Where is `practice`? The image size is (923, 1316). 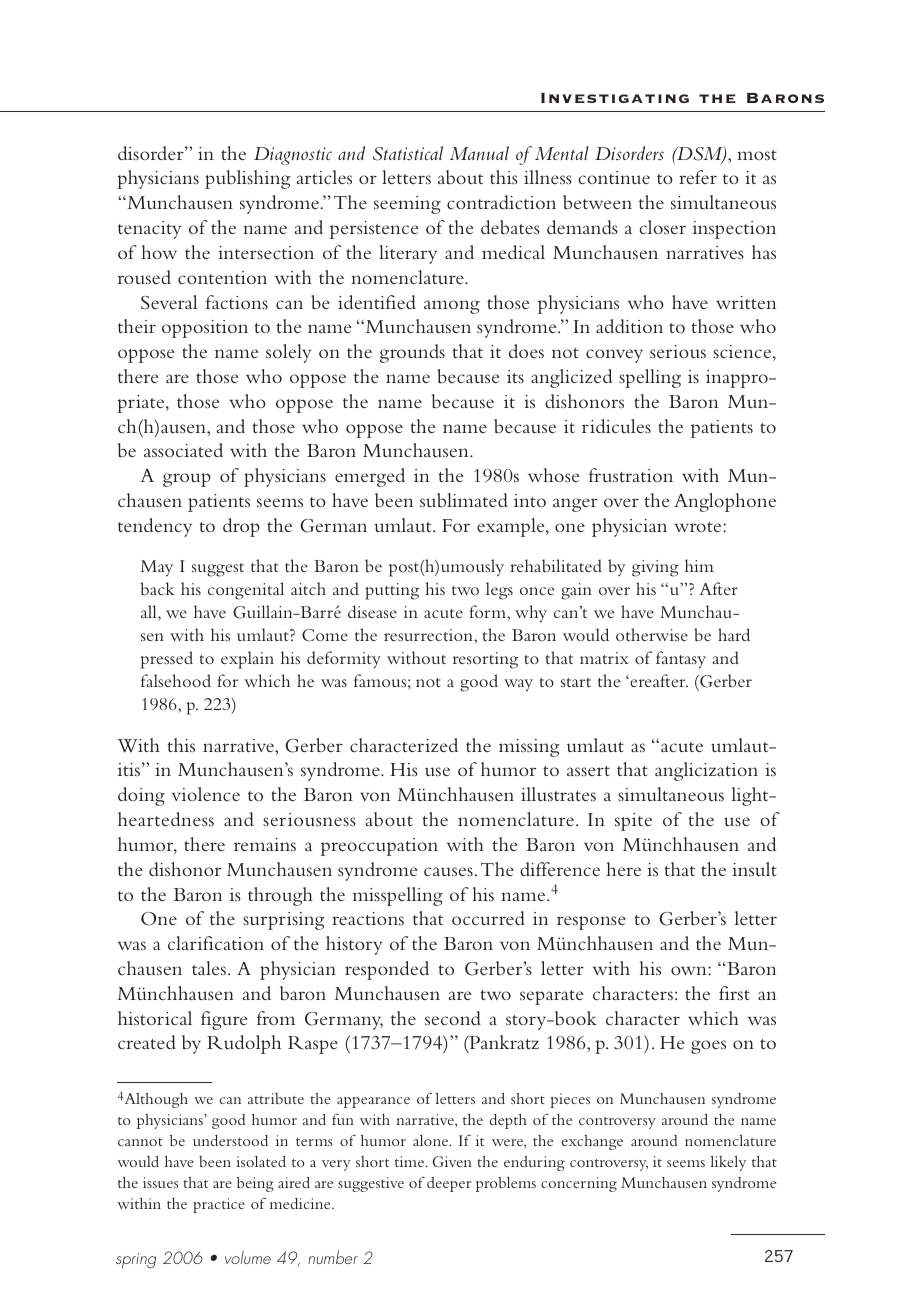
practice is located at coordinates (219, 1205).
